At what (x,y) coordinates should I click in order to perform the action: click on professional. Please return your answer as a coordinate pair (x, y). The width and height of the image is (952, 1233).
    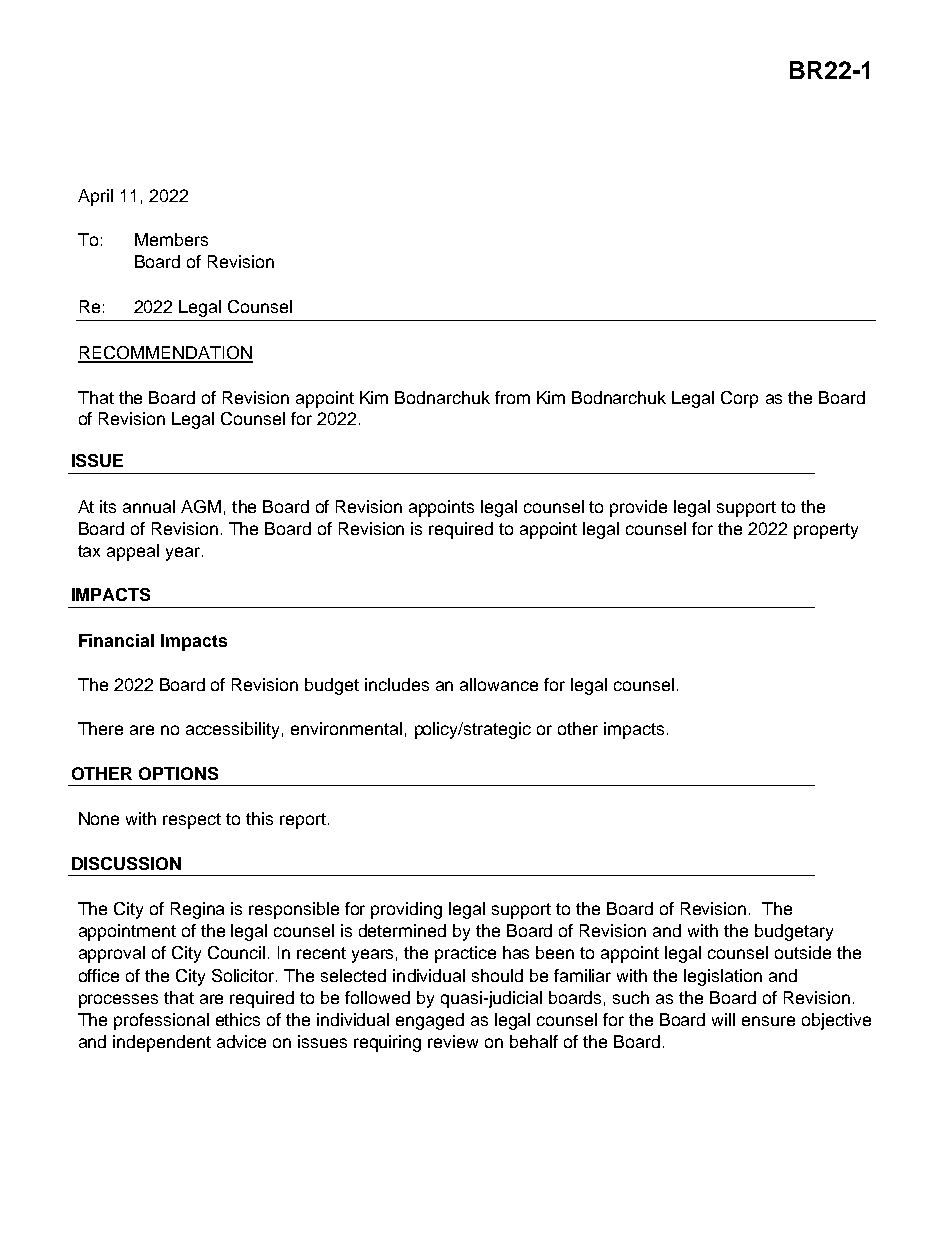
    Looking at the image, I should click on (161, 1021).
